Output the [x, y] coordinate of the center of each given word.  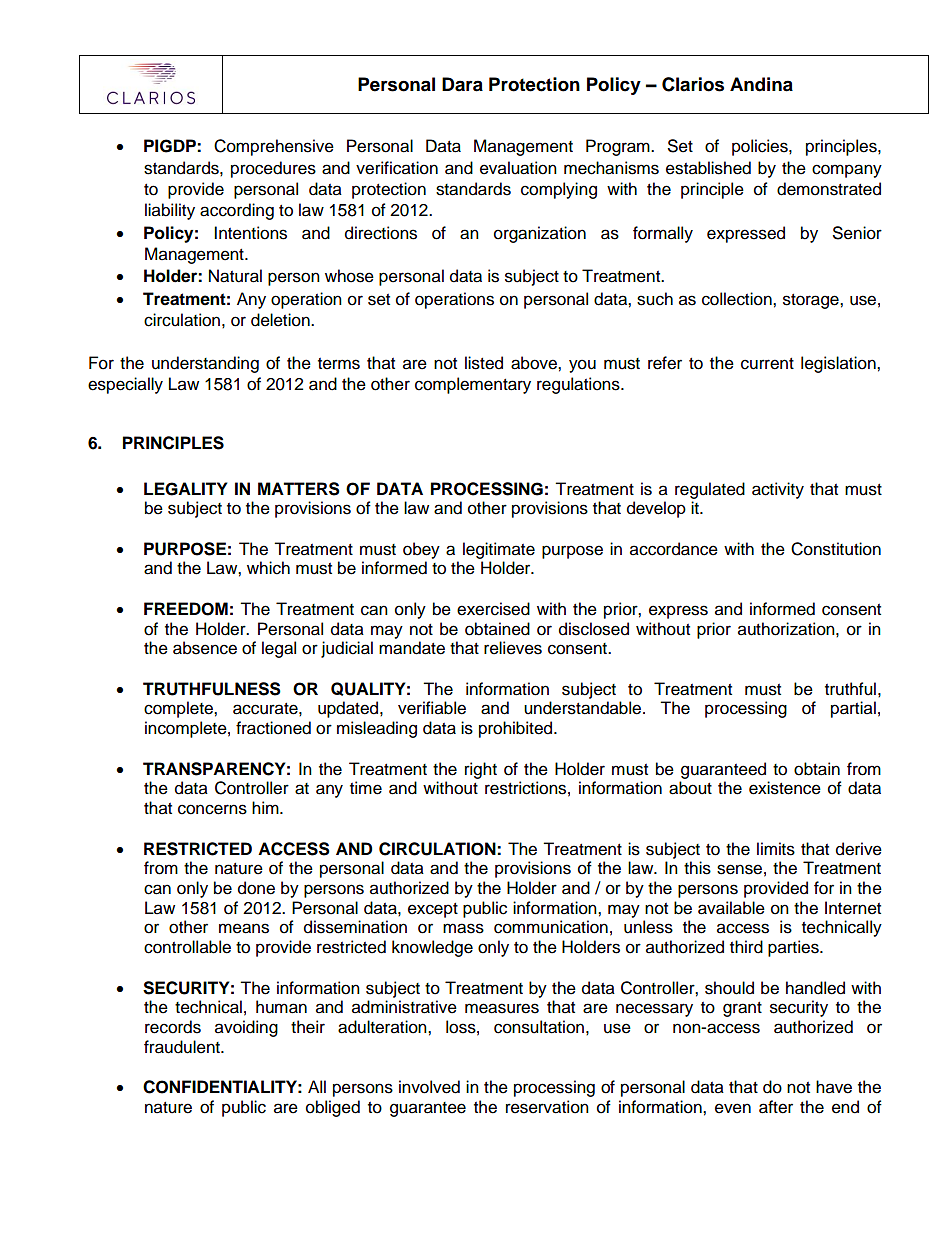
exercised [493, 609]
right [481, 770]
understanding [205, 364]
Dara [462, 84]
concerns [212, 809]
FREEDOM [186, 609]
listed [484, 363]
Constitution [836, 549]
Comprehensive [274, 147]
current [767, 364]
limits [776, 849]
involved [429, 1087]
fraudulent [183, 1047]
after [776, 1107]
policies [761, 147]
